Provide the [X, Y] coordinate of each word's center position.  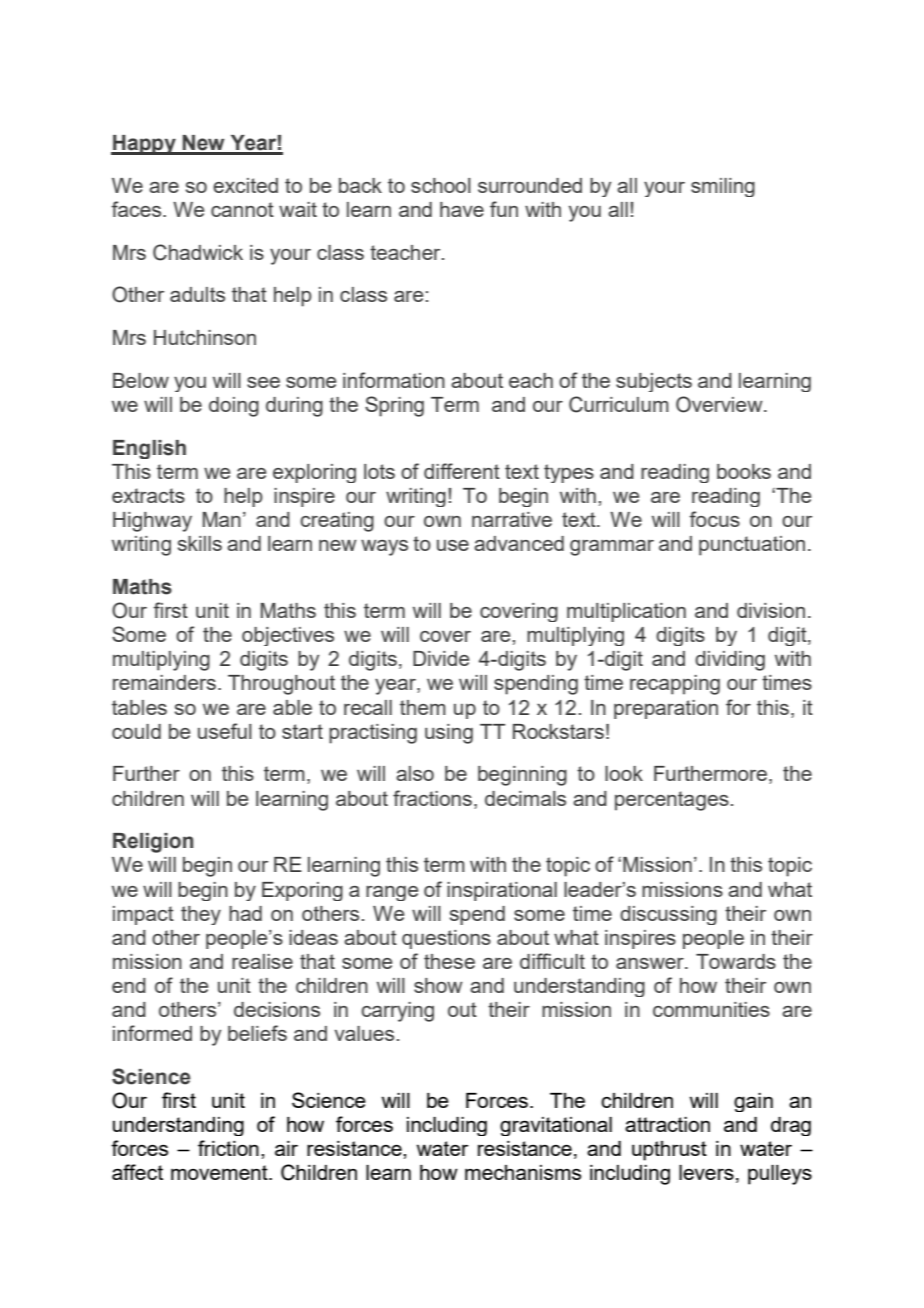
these [449, 961]
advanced [519, 543]
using [449, 734]
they [201, 915]
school [441, 185]
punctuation [752, 546]
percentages [672, 801]
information [394, 380]
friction [228, 1148]
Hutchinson [205, 337]
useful [225, 731]
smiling [723, 187]
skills [200, 543]
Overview [720, 404]
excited [245, 185]
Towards [736, 961]
